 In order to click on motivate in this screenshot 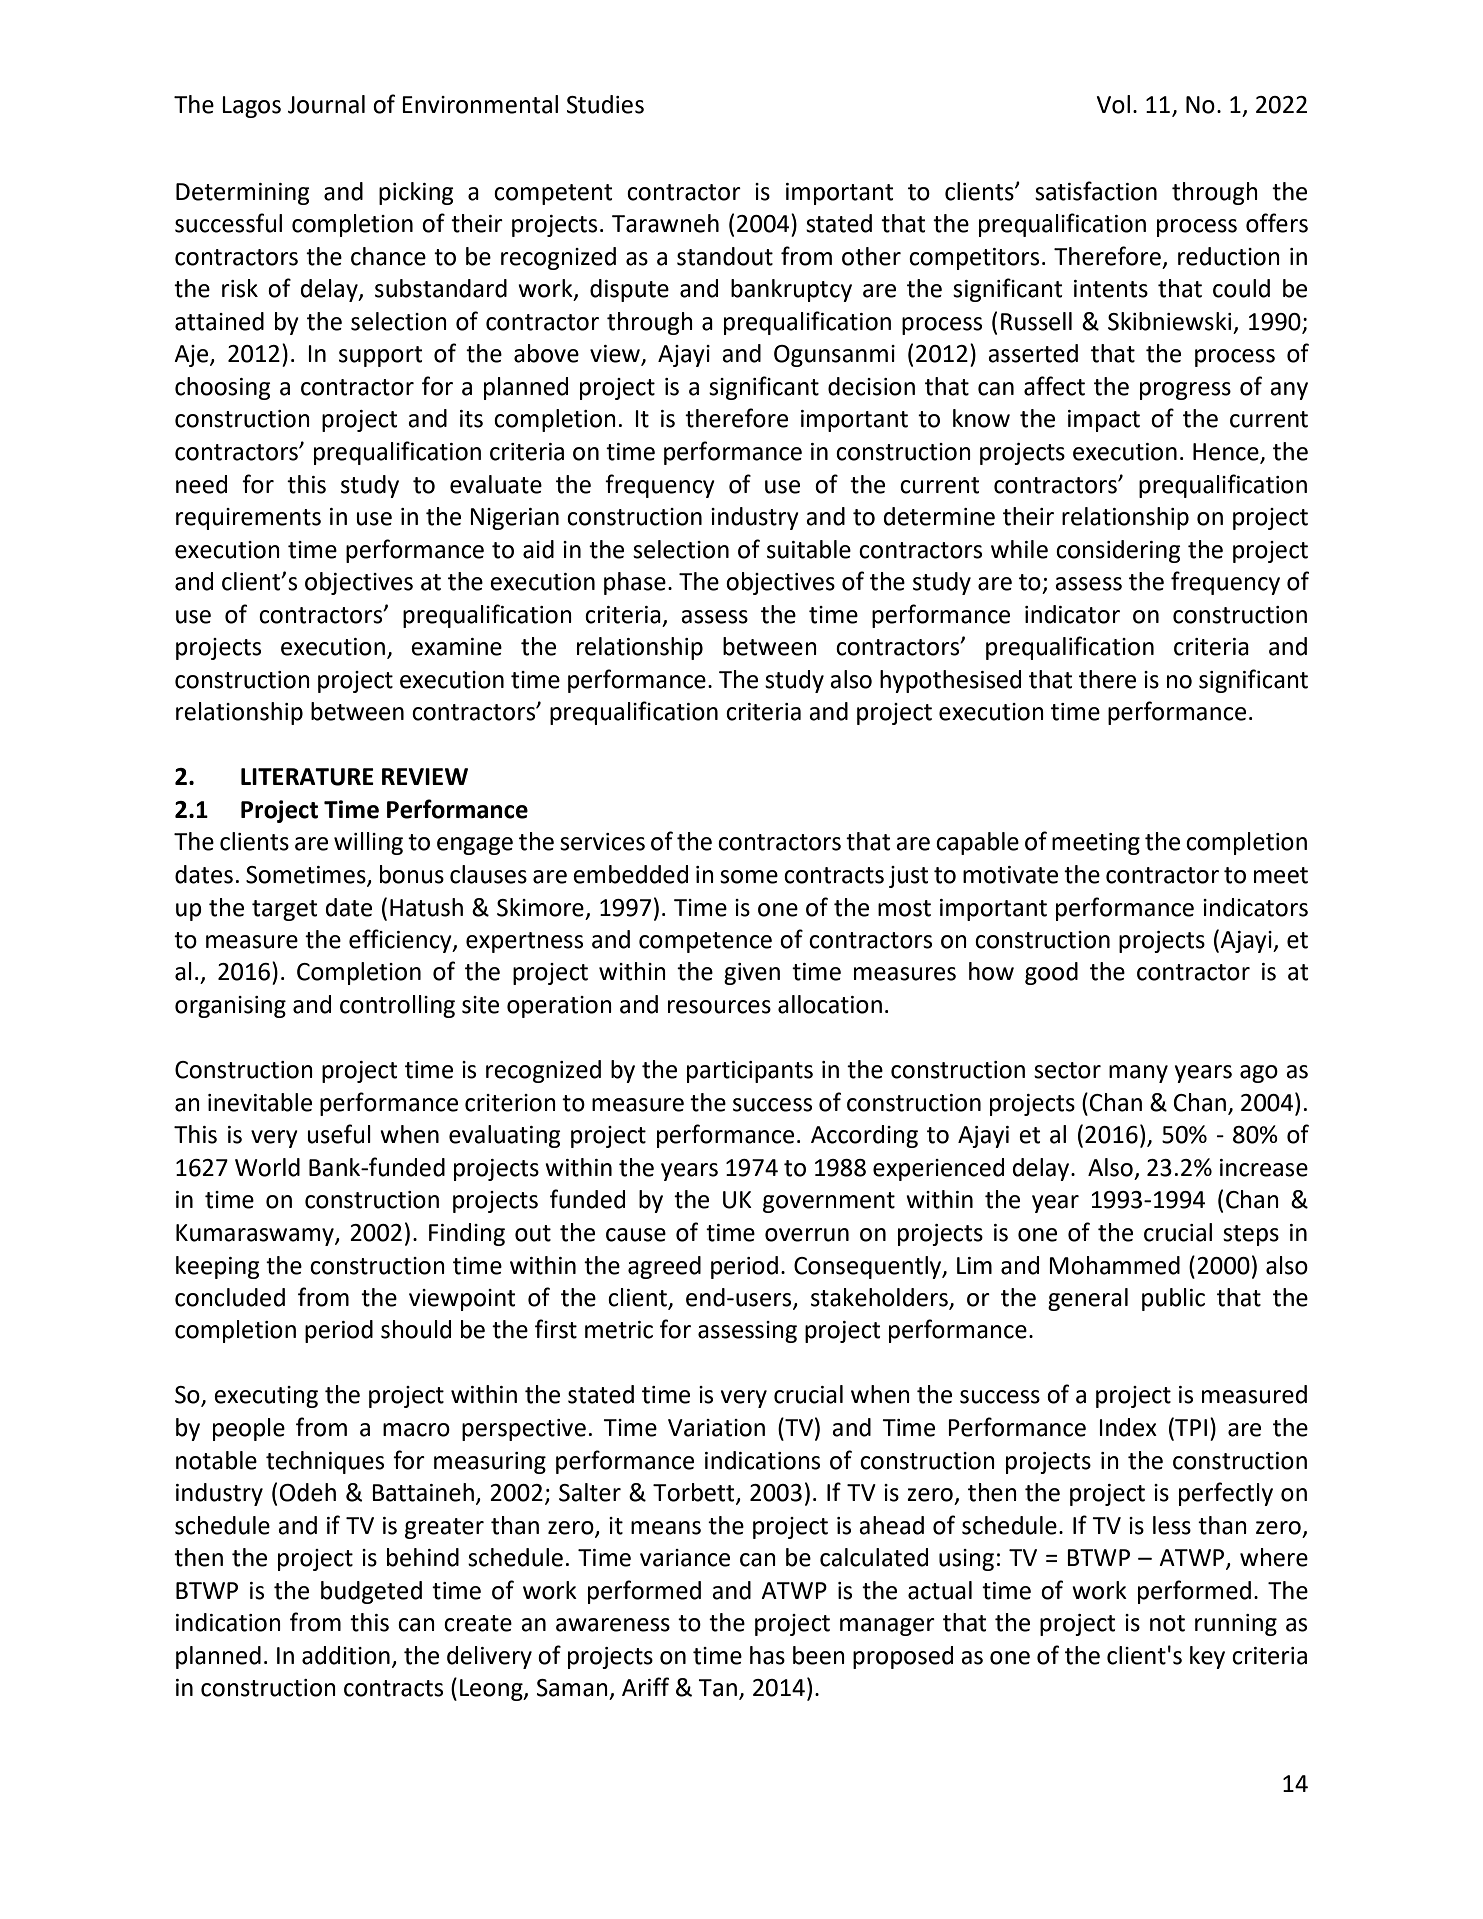, I will do `click(1010, 875)`.
